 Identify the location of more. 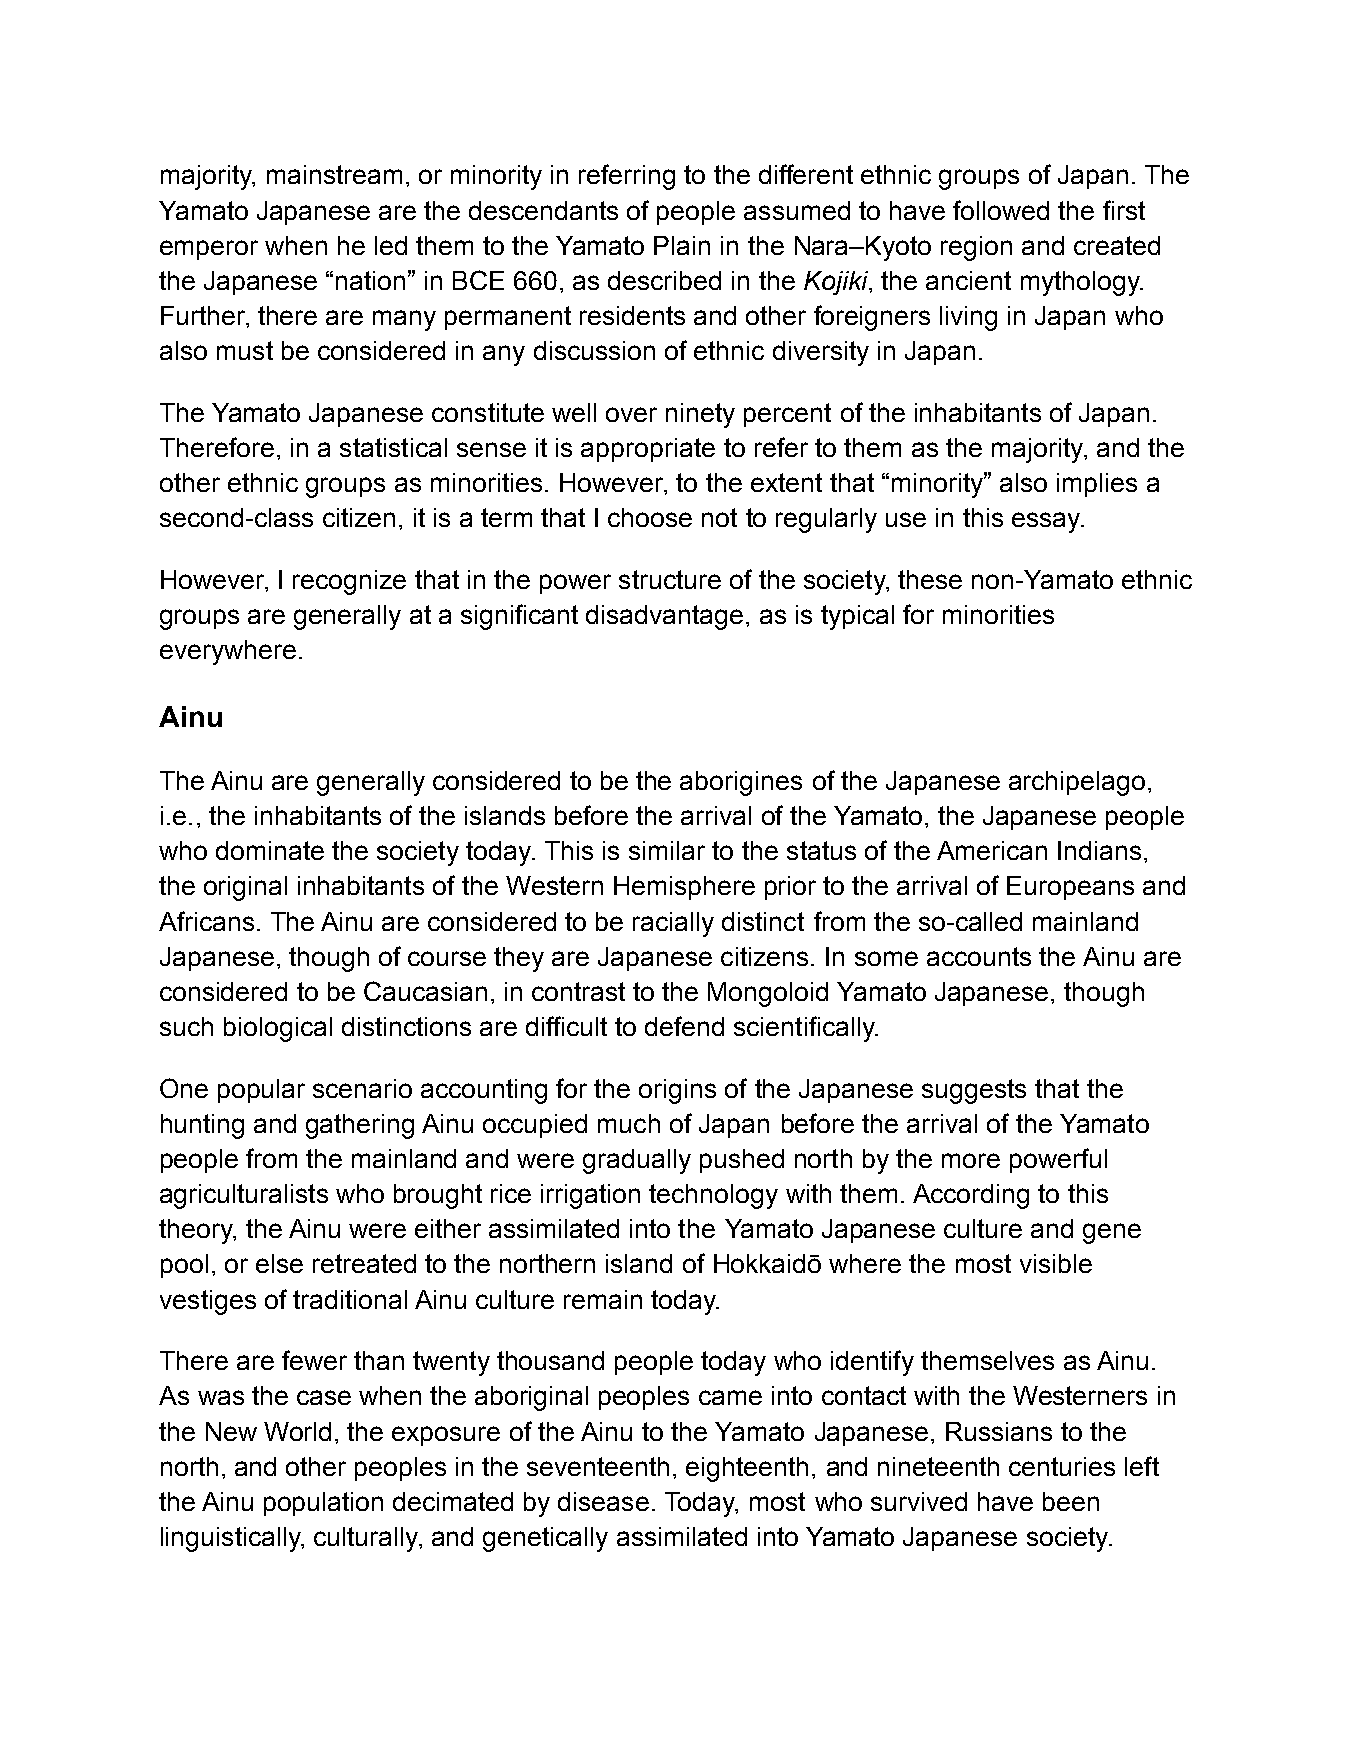
(971, 1160).
